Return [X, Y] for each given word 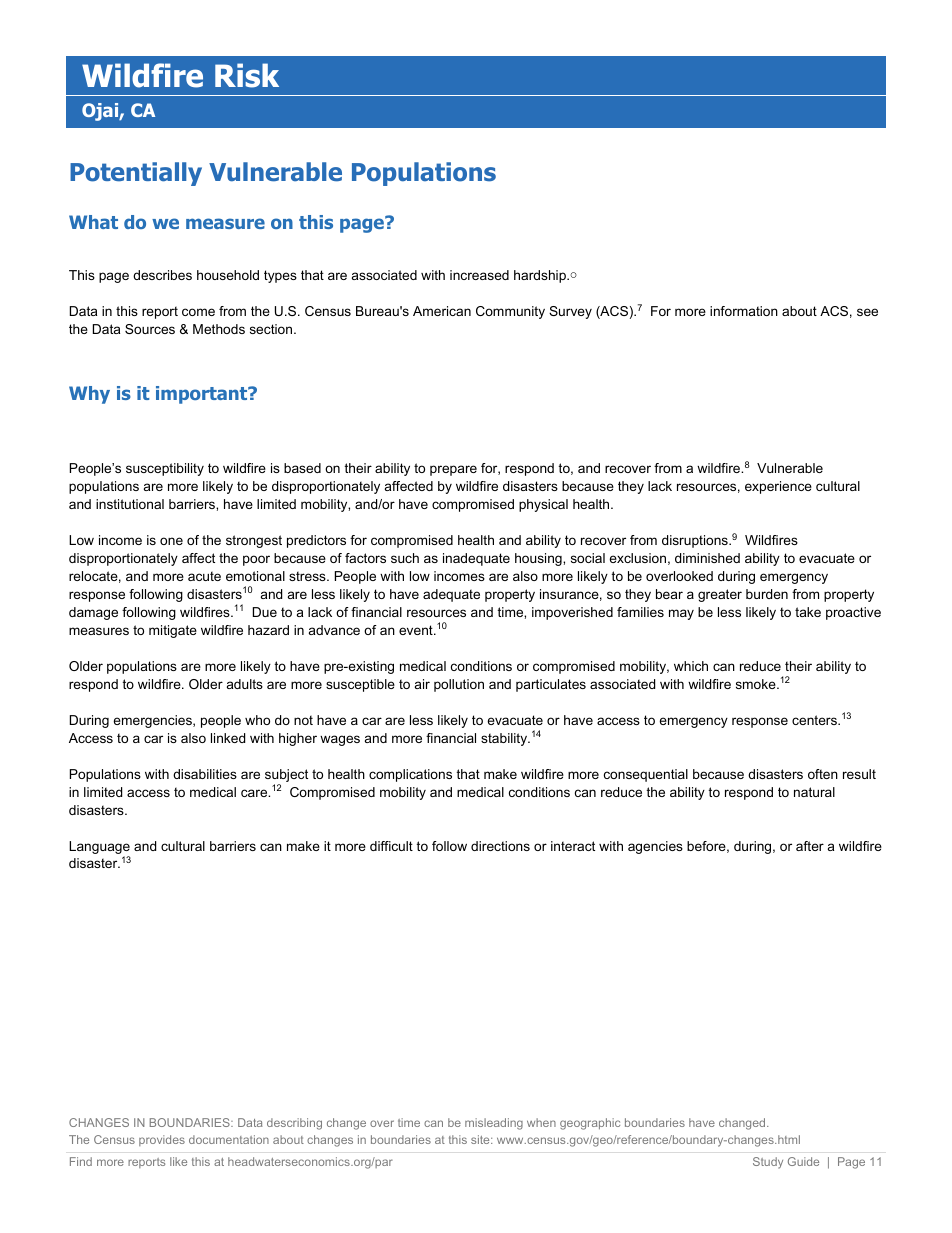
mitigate [173, 631]
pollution [459, 685]
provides [162, 1140]
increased [479, 275]
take [808, 612]
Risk [247, 75]
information [744, 311]
